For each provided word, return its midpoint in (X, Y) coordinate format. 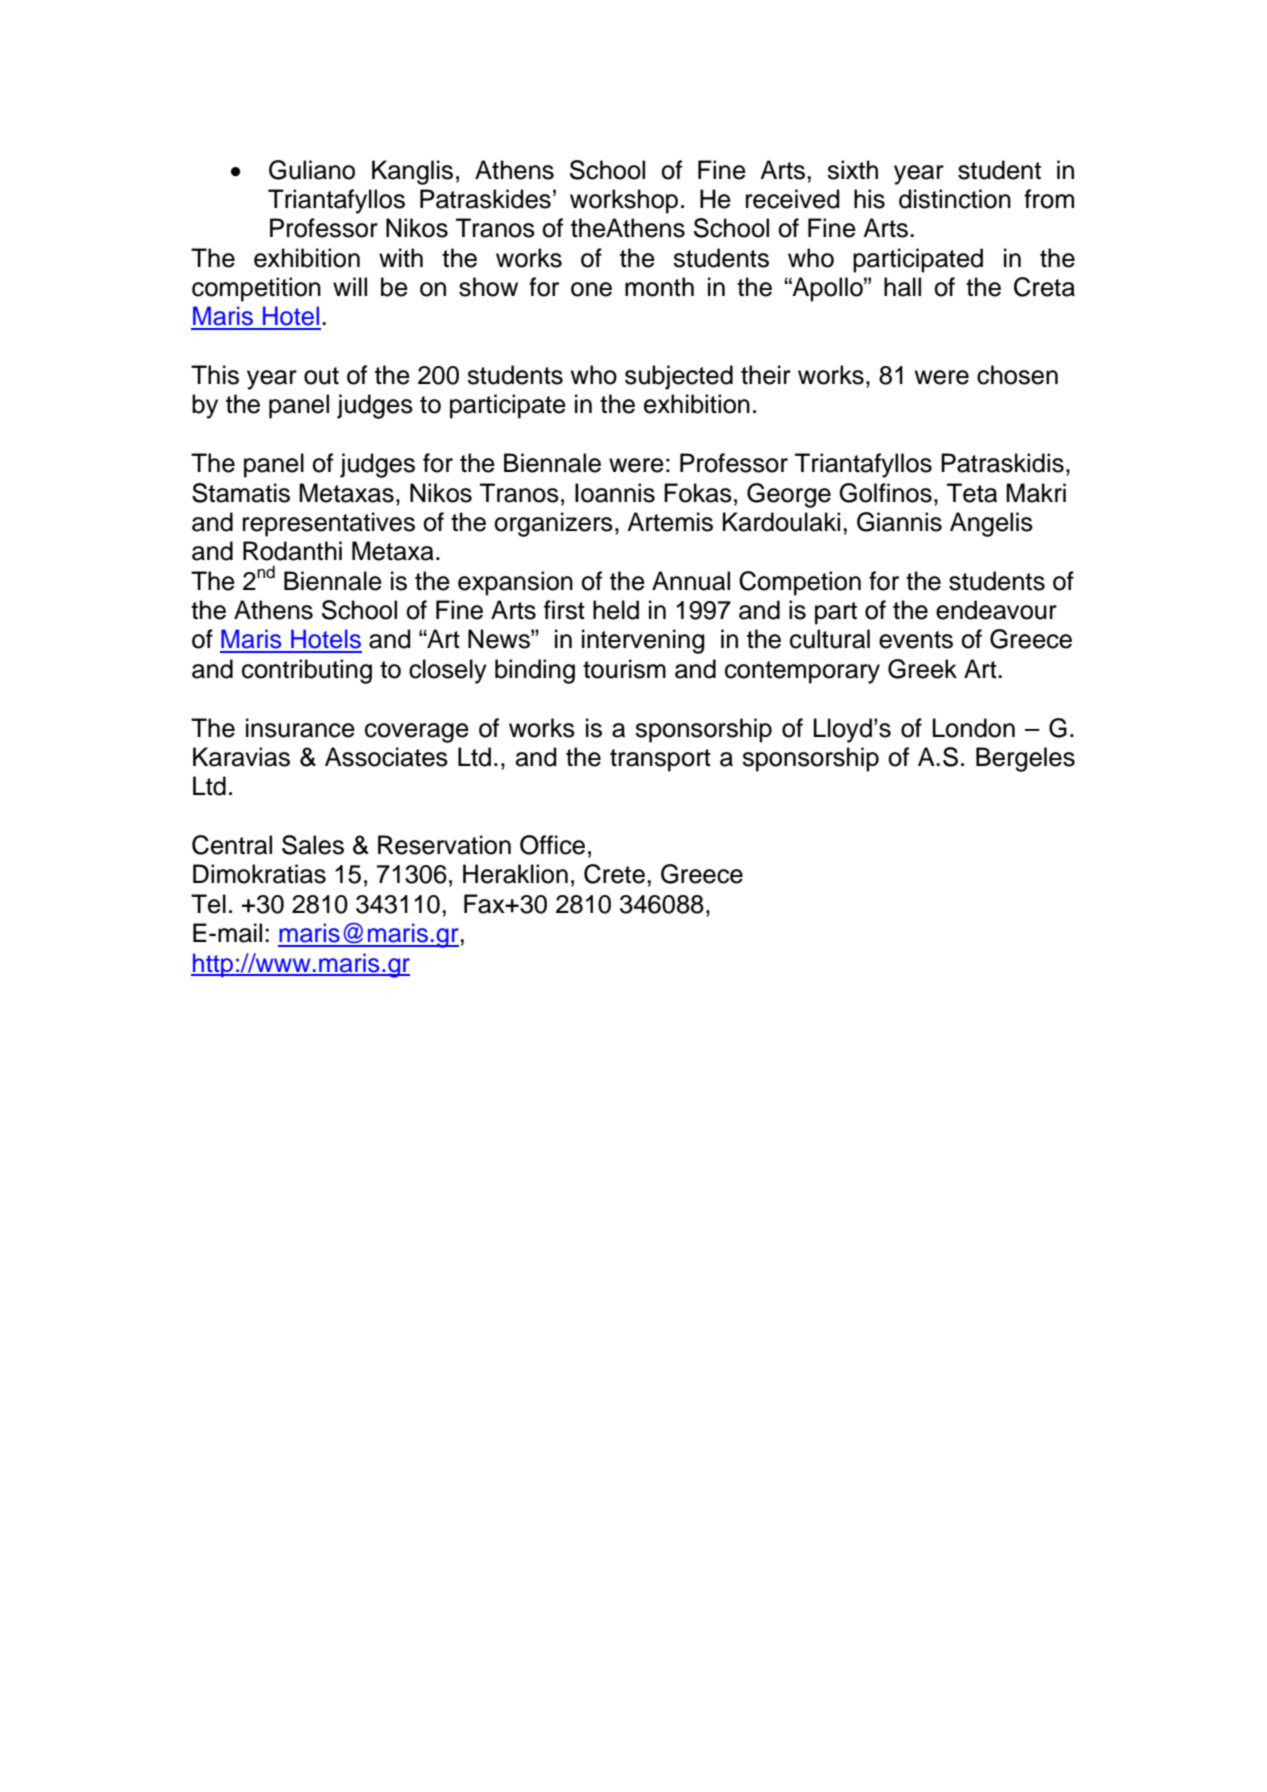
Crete (614, 874)
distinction (955, 199)
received (793, 199)
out (321, 376)
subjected (679, 377)
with (401, 257)
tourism (624, 669)
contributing (307, 671)
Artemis (670, 522)
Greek (922, 669)
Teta (972, 493)
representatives (329, 524)
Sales (313, 845)
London (974, 728)
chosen (1017, 375)
